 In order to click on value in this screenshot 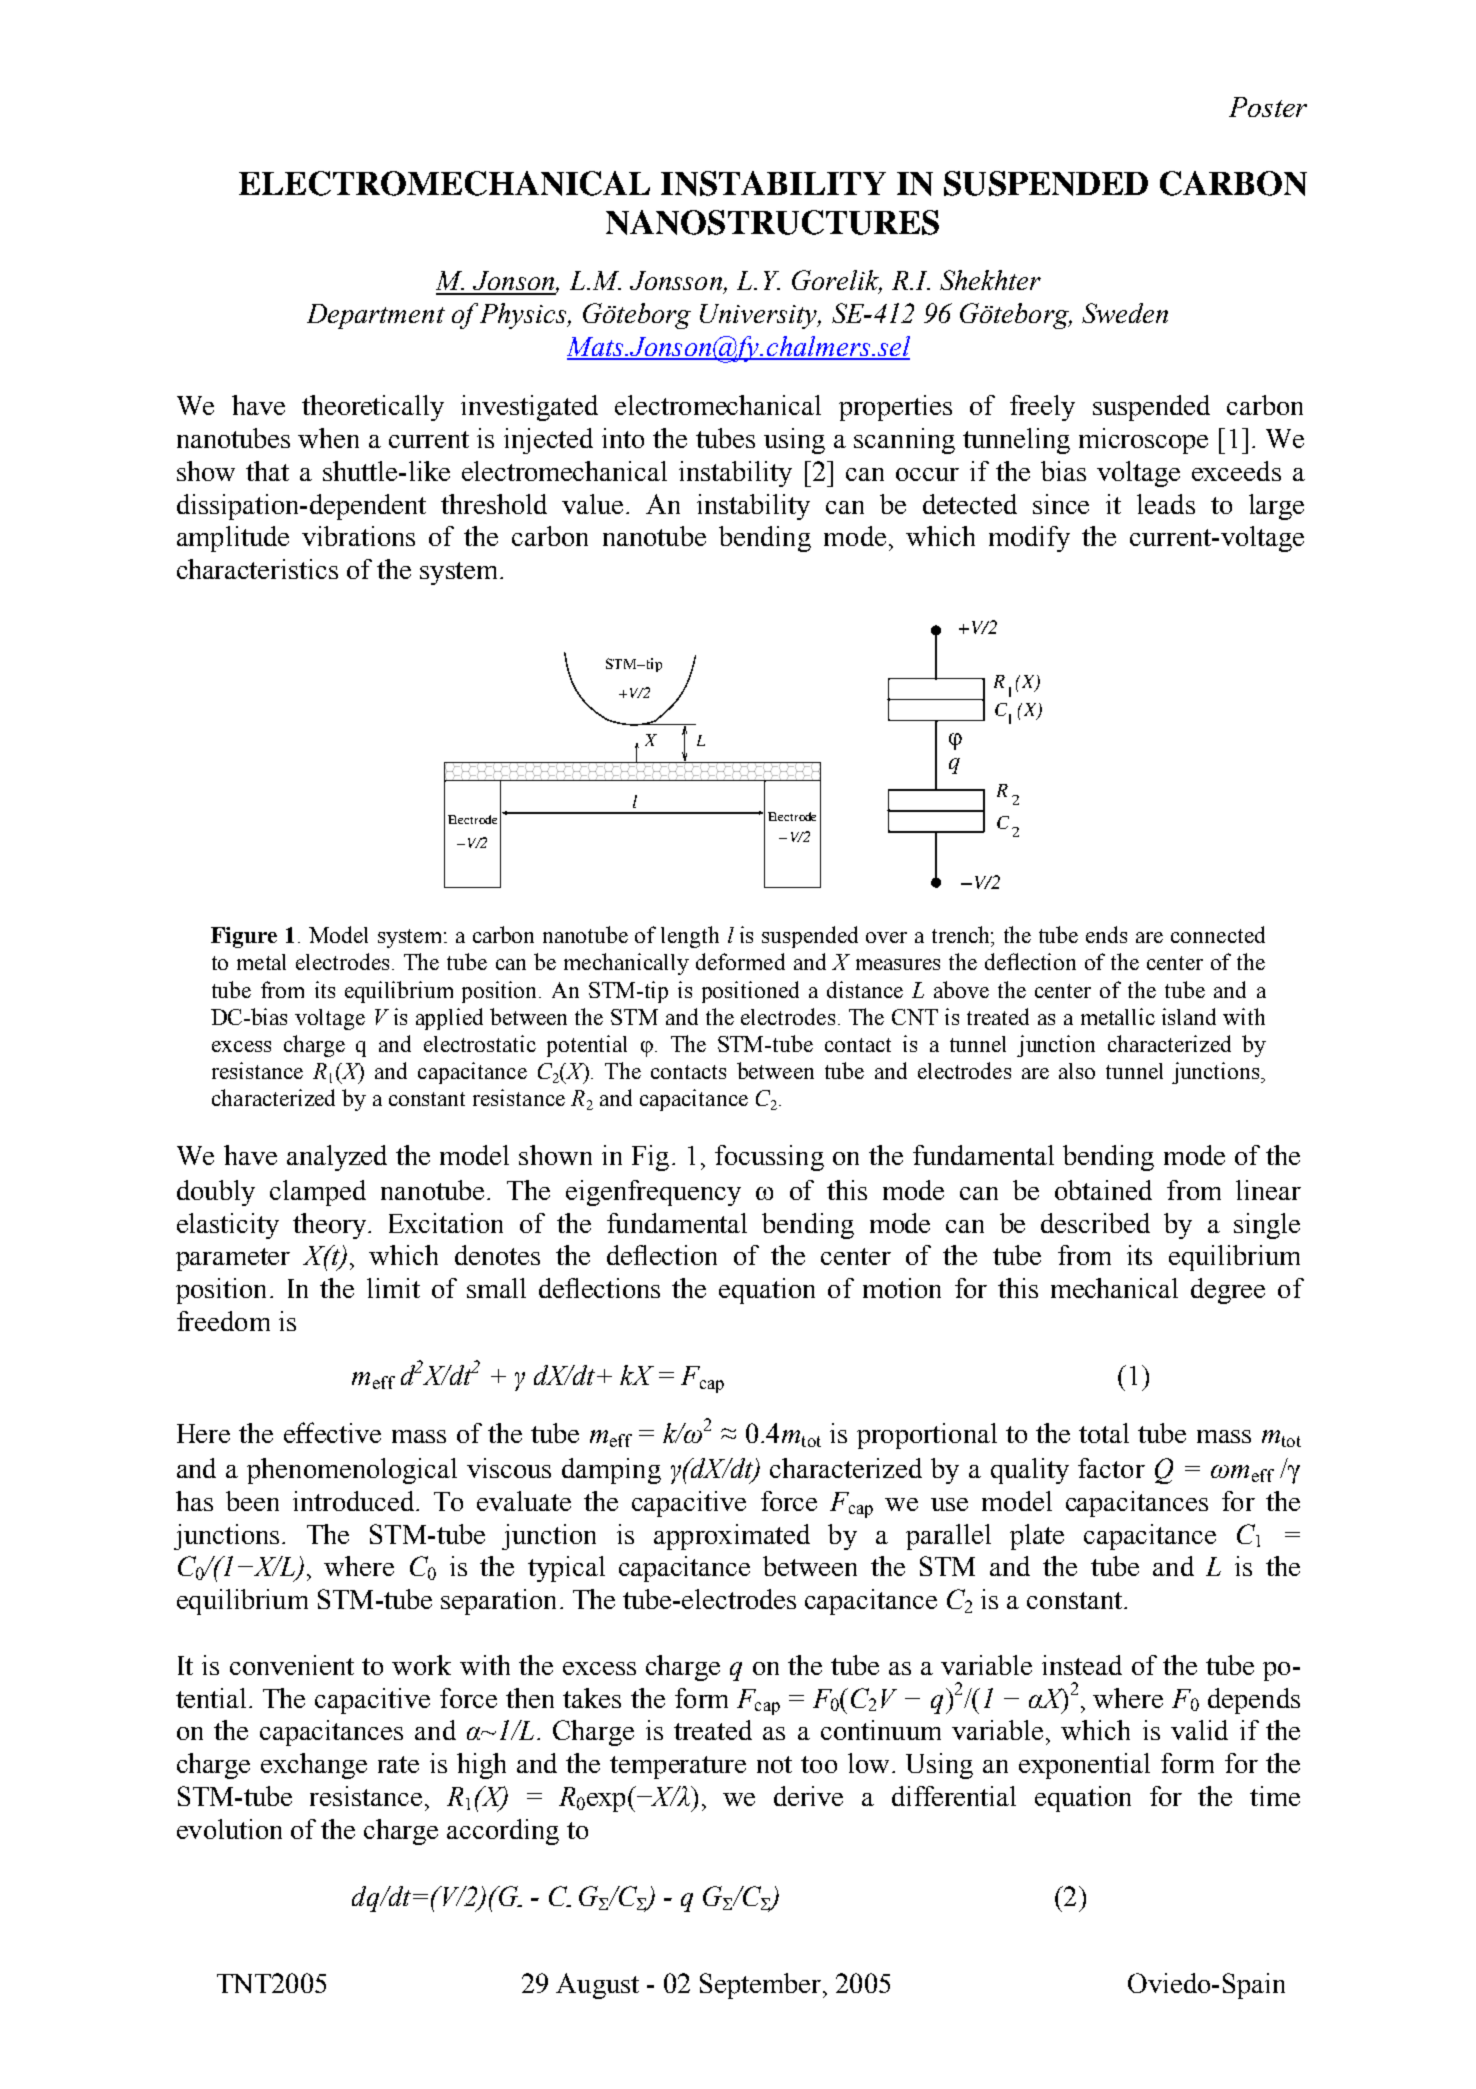, I will do `click(592, 504)`.
